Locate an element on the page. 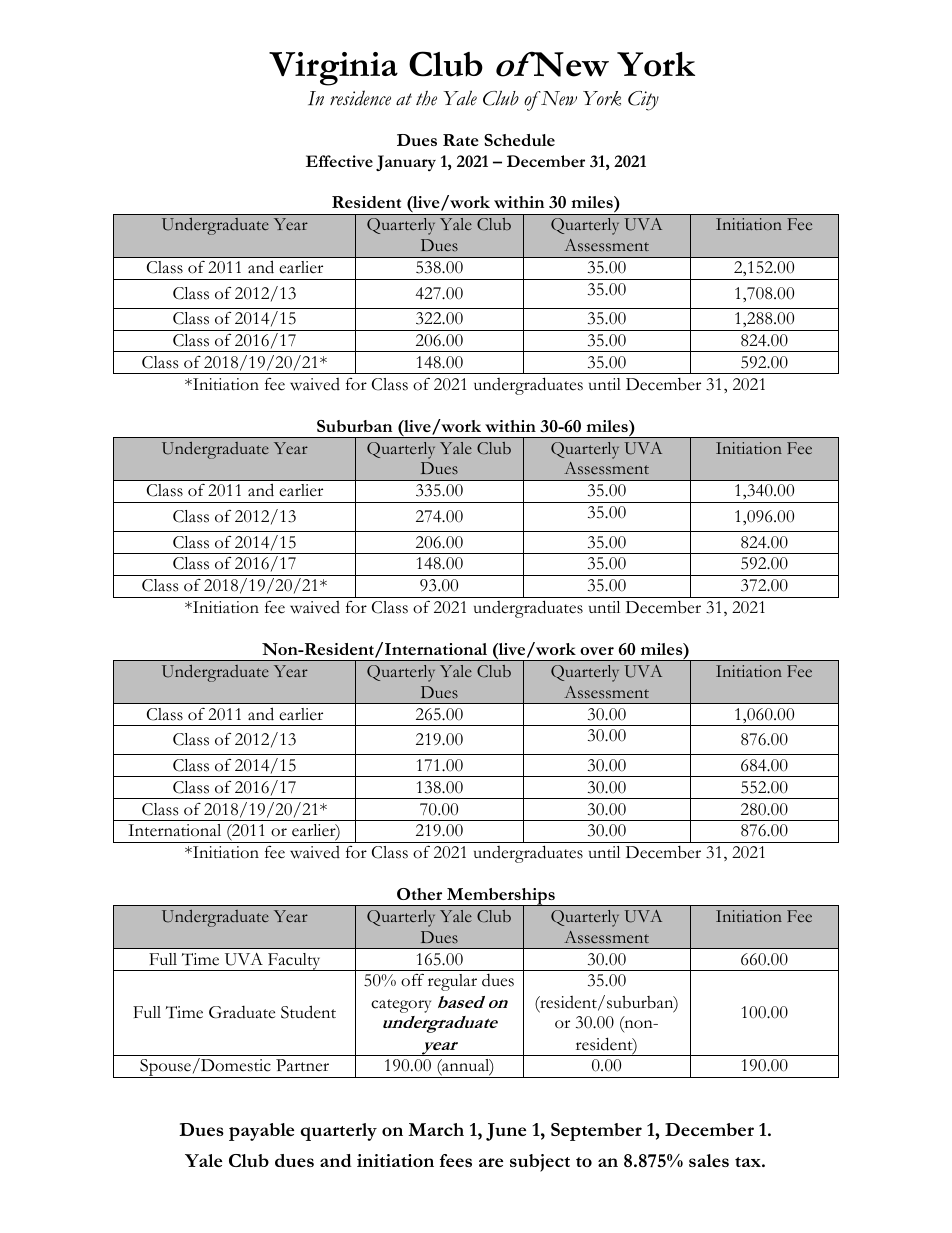 The image size is (952, 1233). Schedule is located at coordinates (519, 140).
